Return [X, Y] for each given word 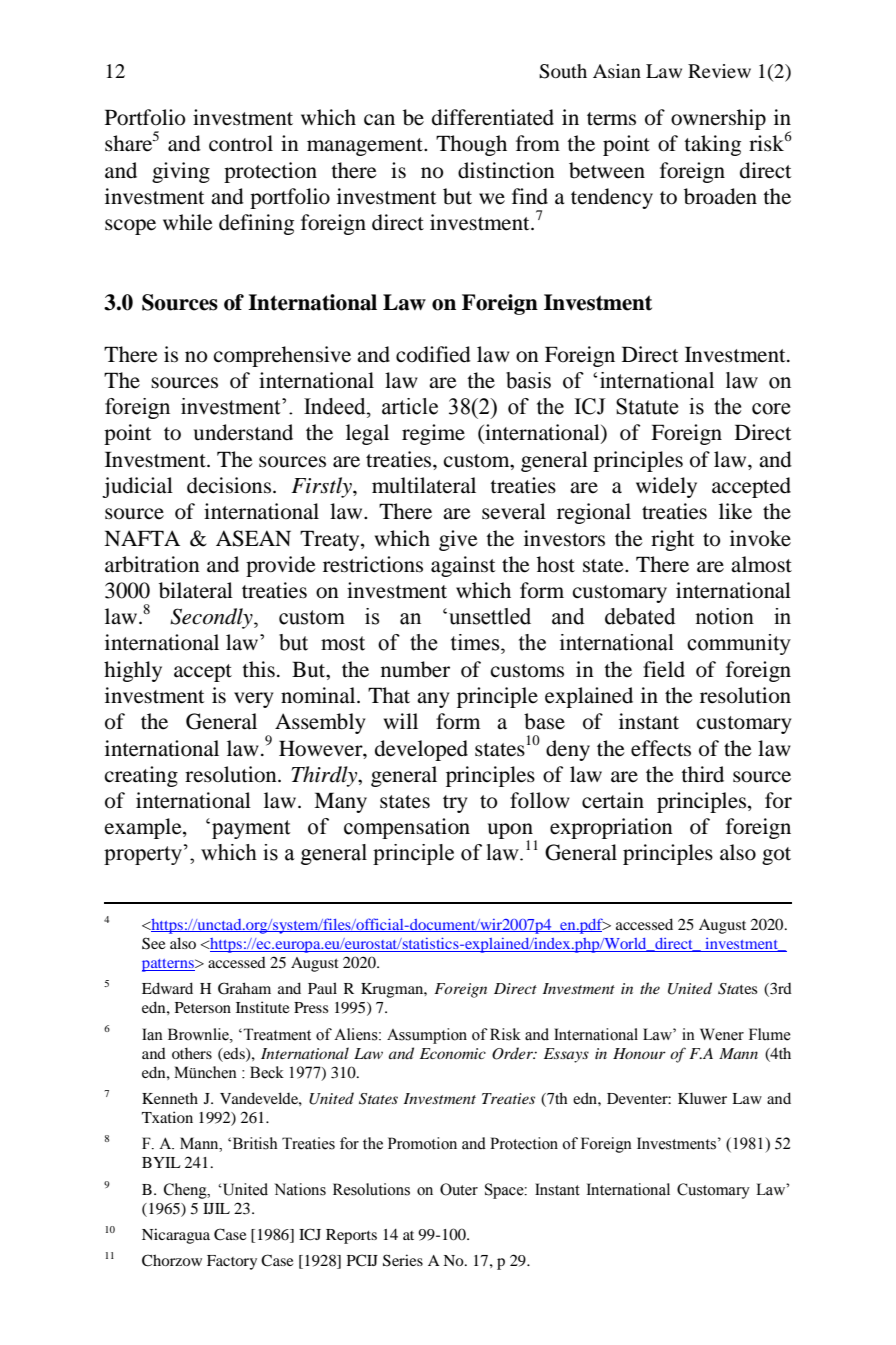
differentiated [493, 117]
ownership [718, 119]
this [258, 669]
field [664, 669]
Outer [459, 1189]
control [241, 143]
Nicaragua [176, 1236]
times [476, 642]
